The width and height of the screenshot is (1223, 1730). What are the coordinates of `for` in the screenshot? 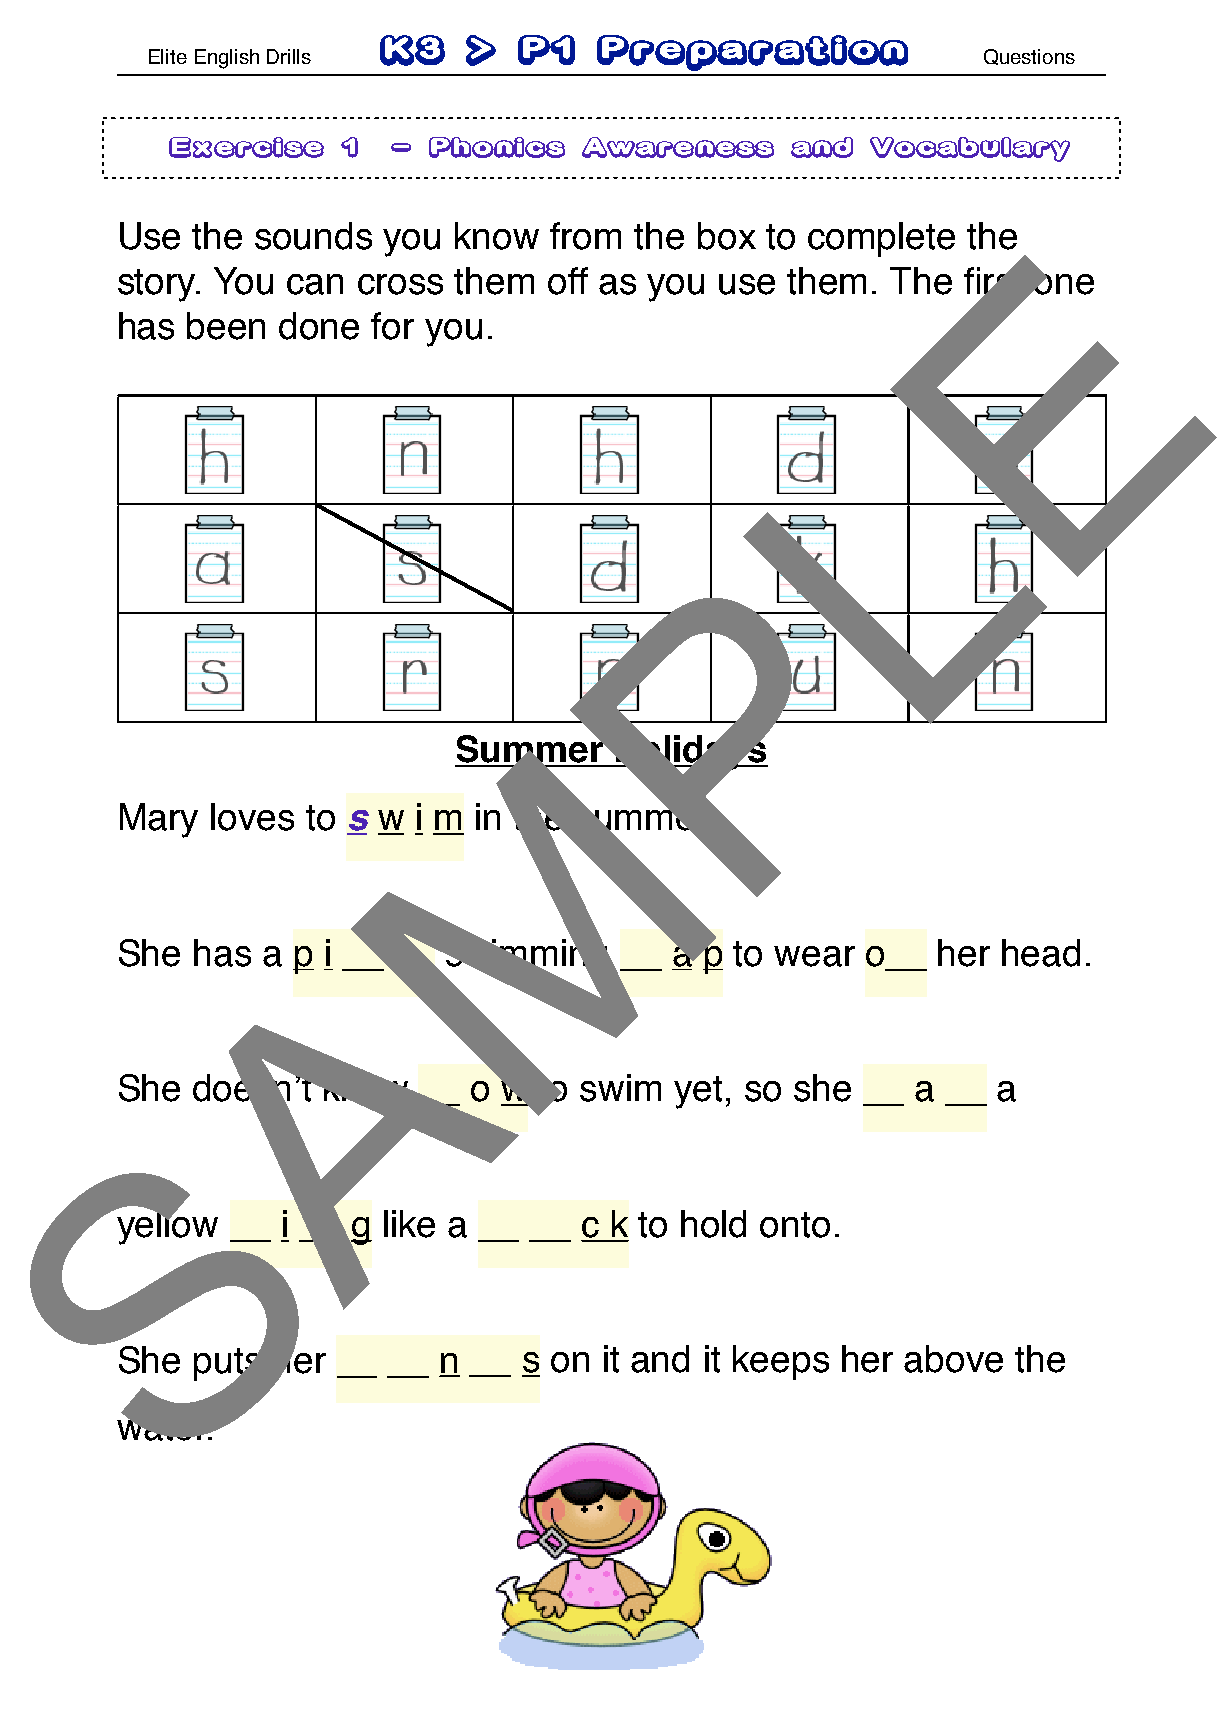 It's located at (392, 326).
